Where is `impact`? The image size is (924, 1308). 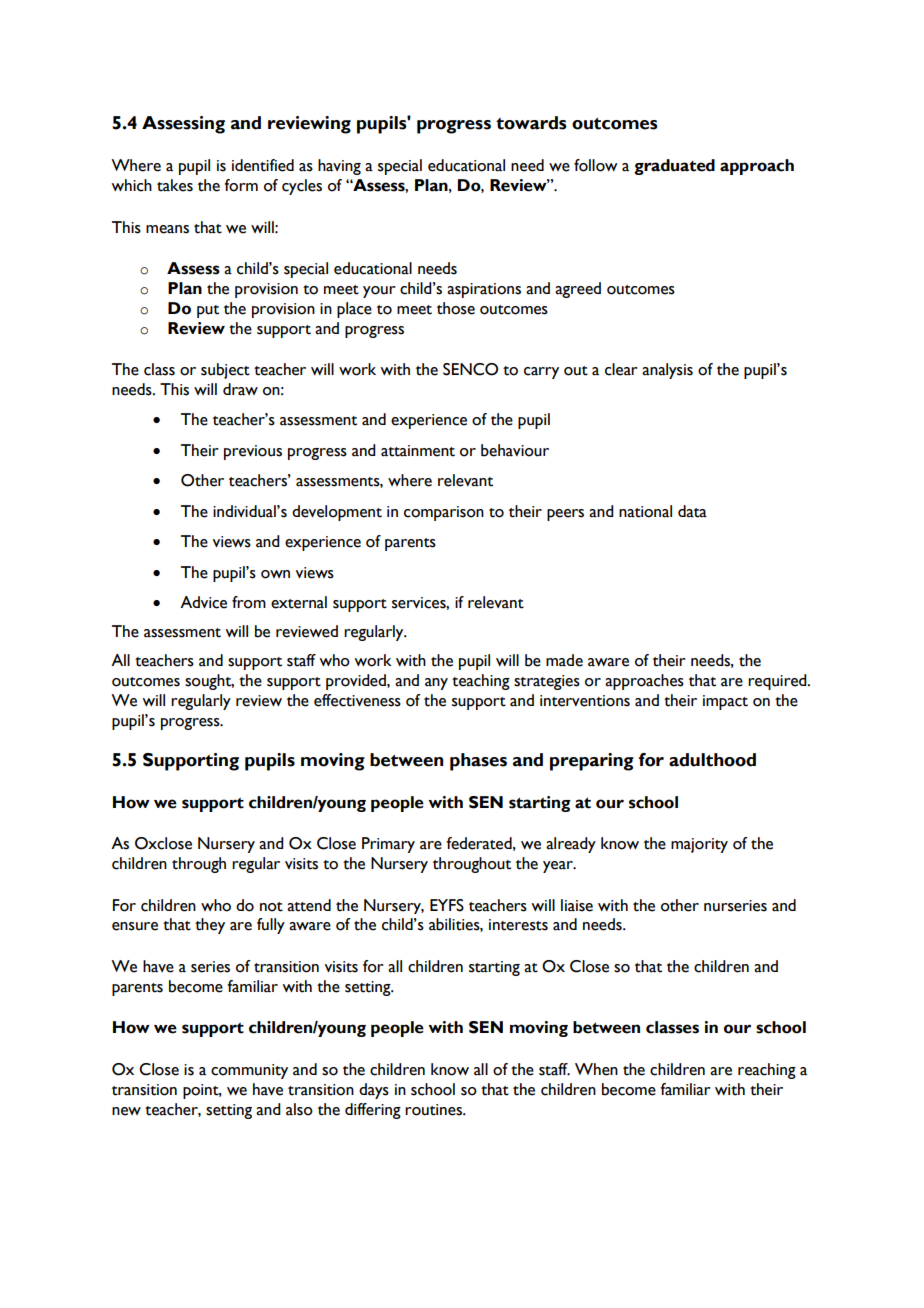
impact is located at coordinates (725, 702).
